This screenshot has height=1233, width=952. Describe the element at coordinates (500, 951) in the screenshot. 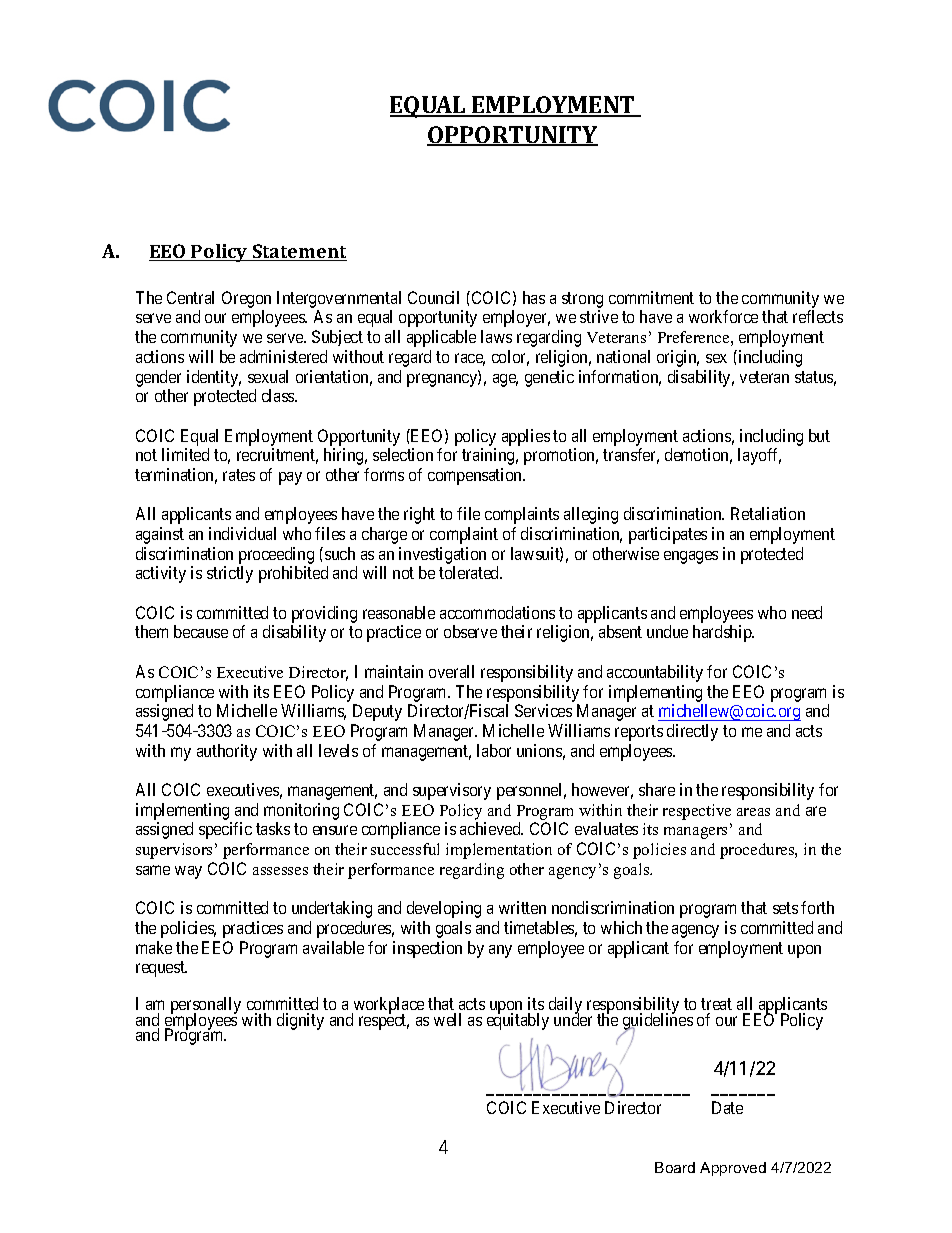

I see `any` at that location.
